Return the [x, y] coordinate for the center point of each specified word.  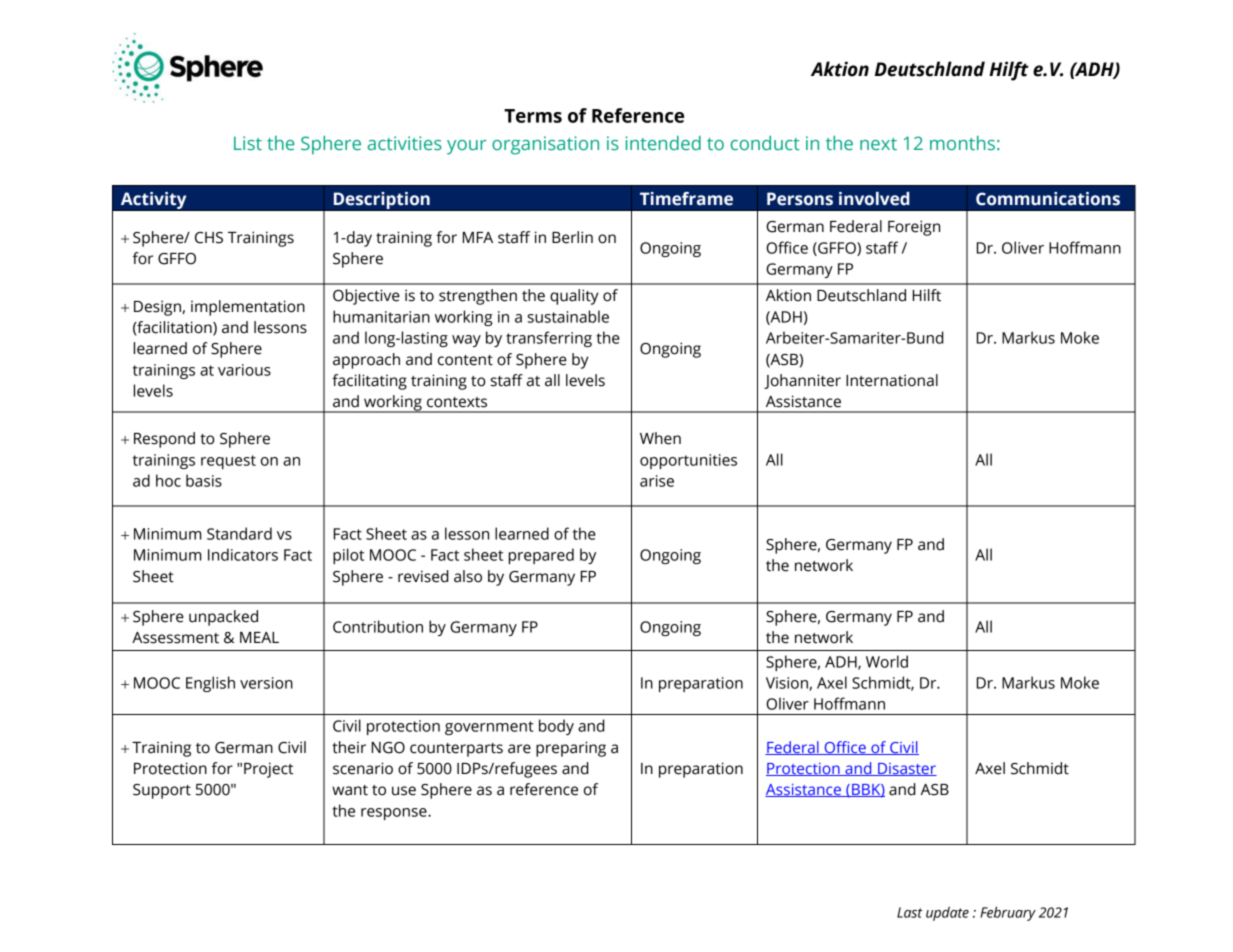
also [468, 576]
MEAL [259, 637]
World [887, 661]
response [395, 814]
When [660, 438]
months [962, 143]
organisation [545, 145]
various [244, 370]
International [892, 380]
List [248, 143]
